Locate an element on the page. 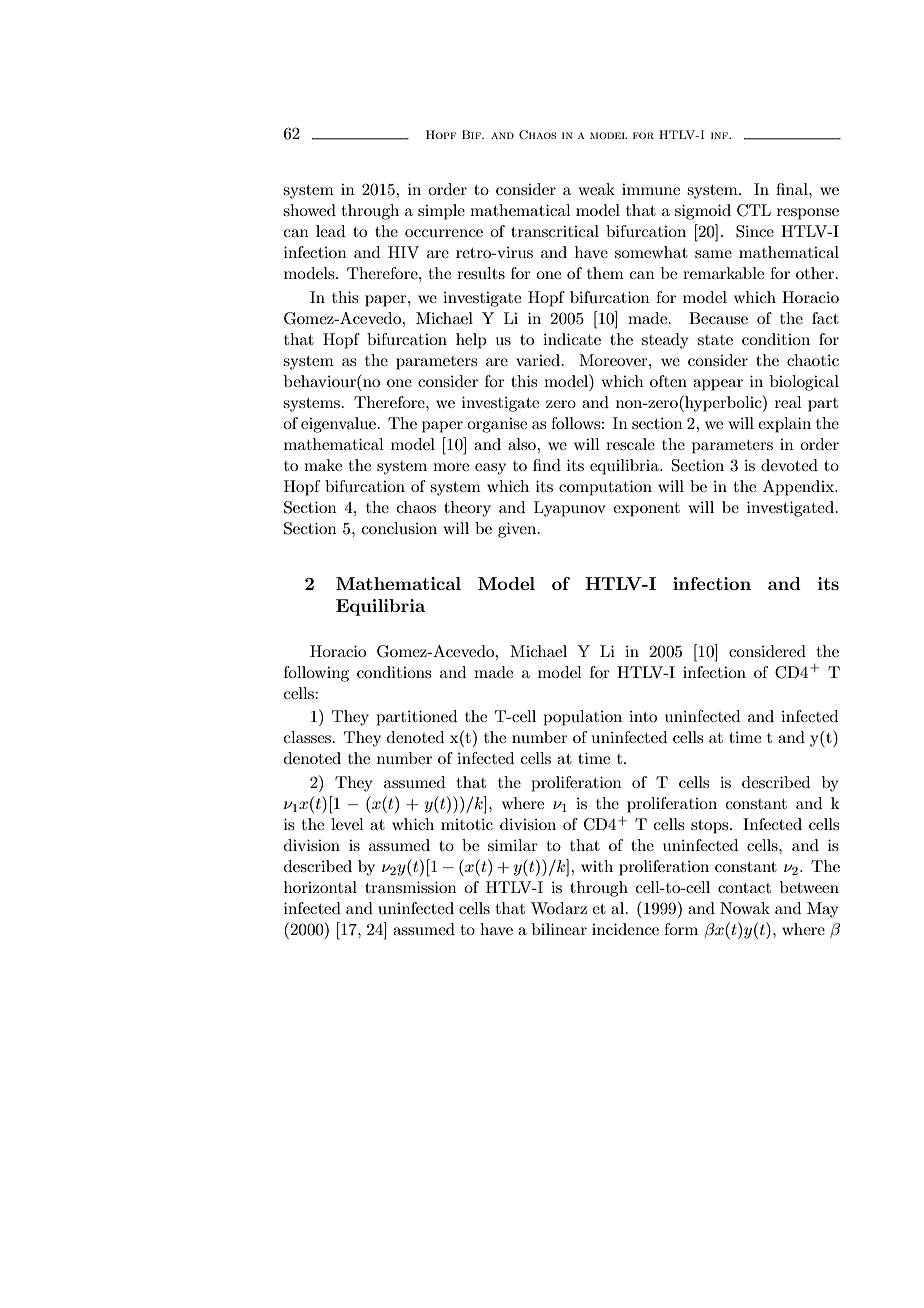  transmission is located at coordinates (411, 887).
